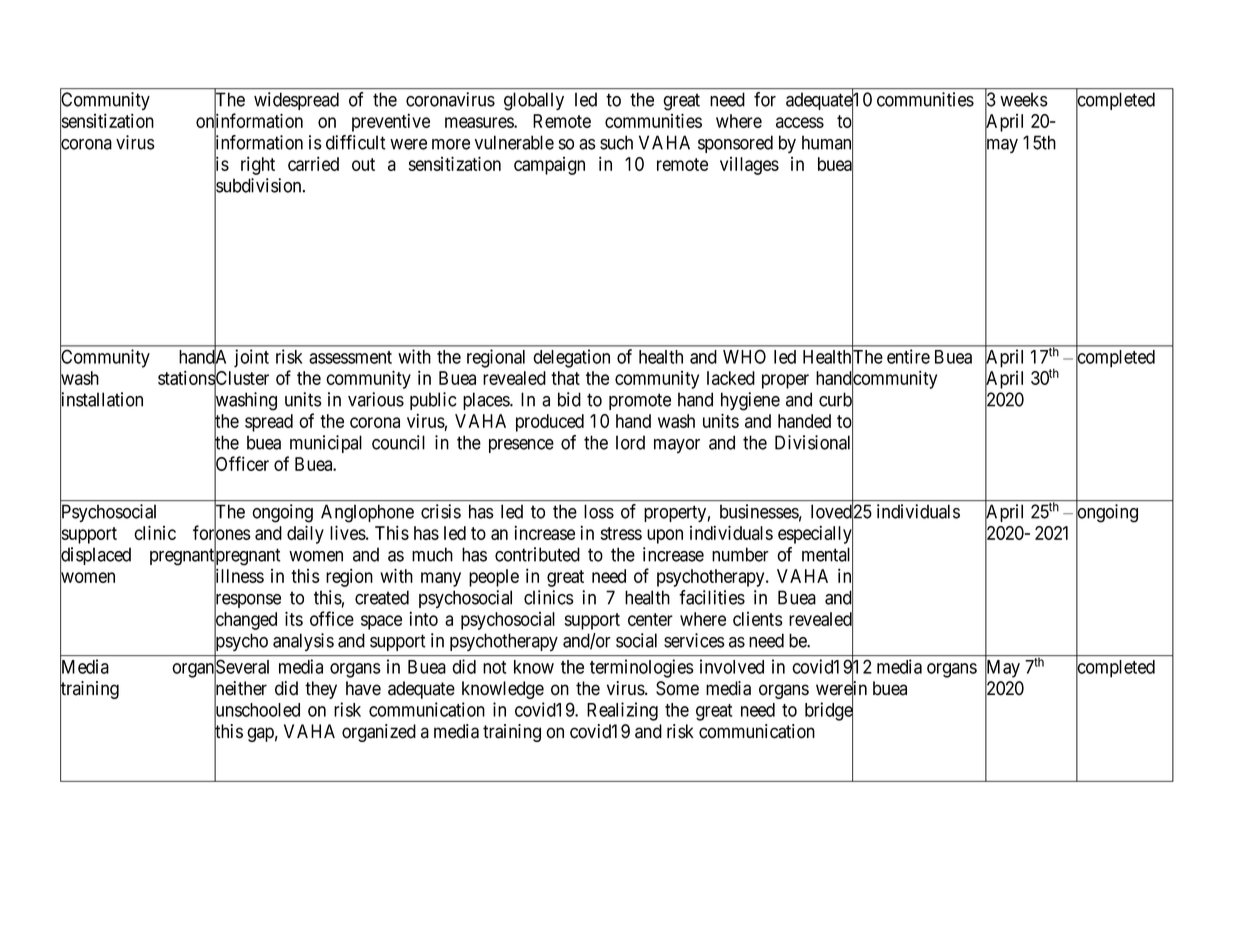 The image size is (1233, 952). I want to click on right, so click(258, 165).
